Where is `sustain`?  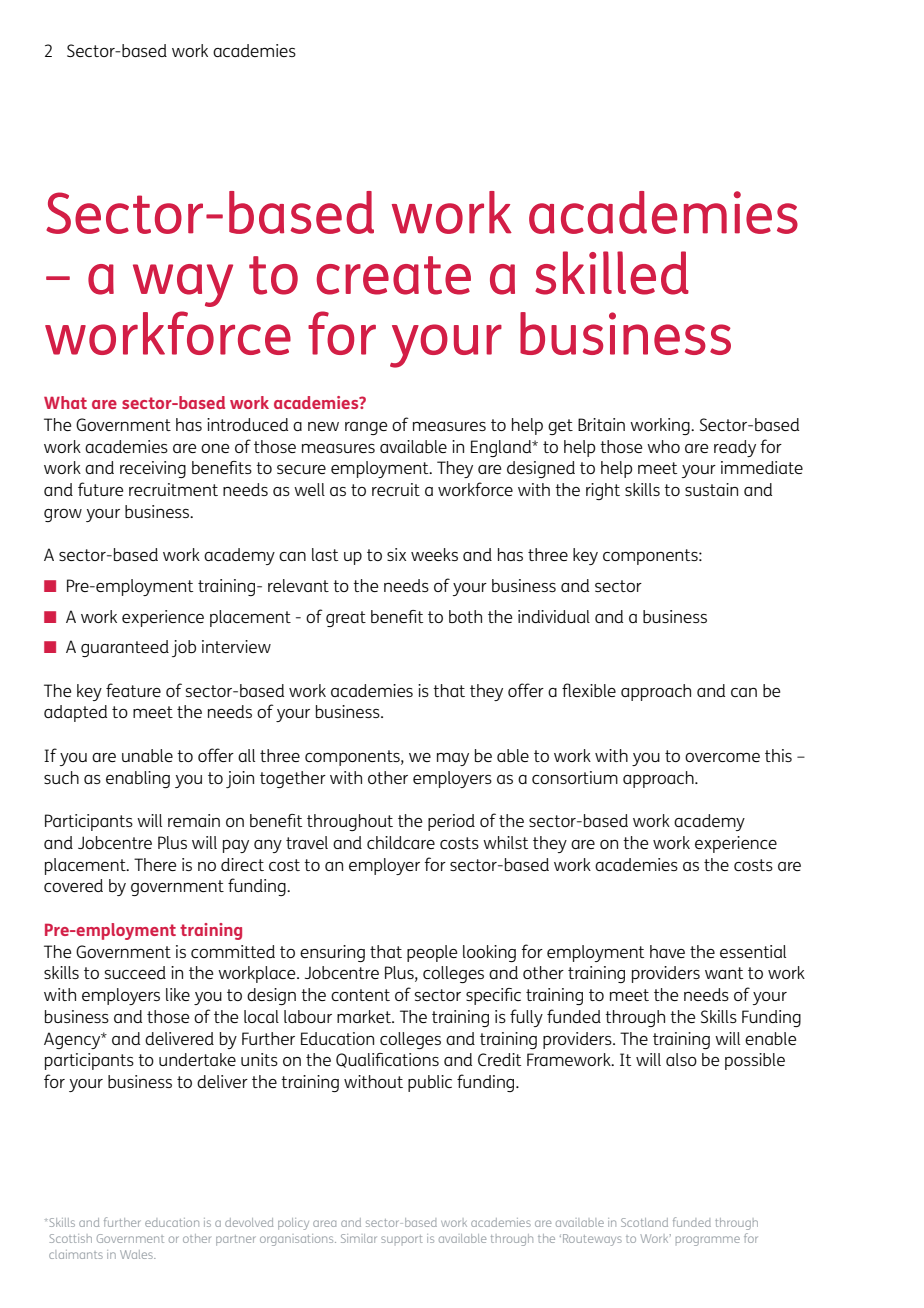 sustain is located at coordinates (711, 489).
